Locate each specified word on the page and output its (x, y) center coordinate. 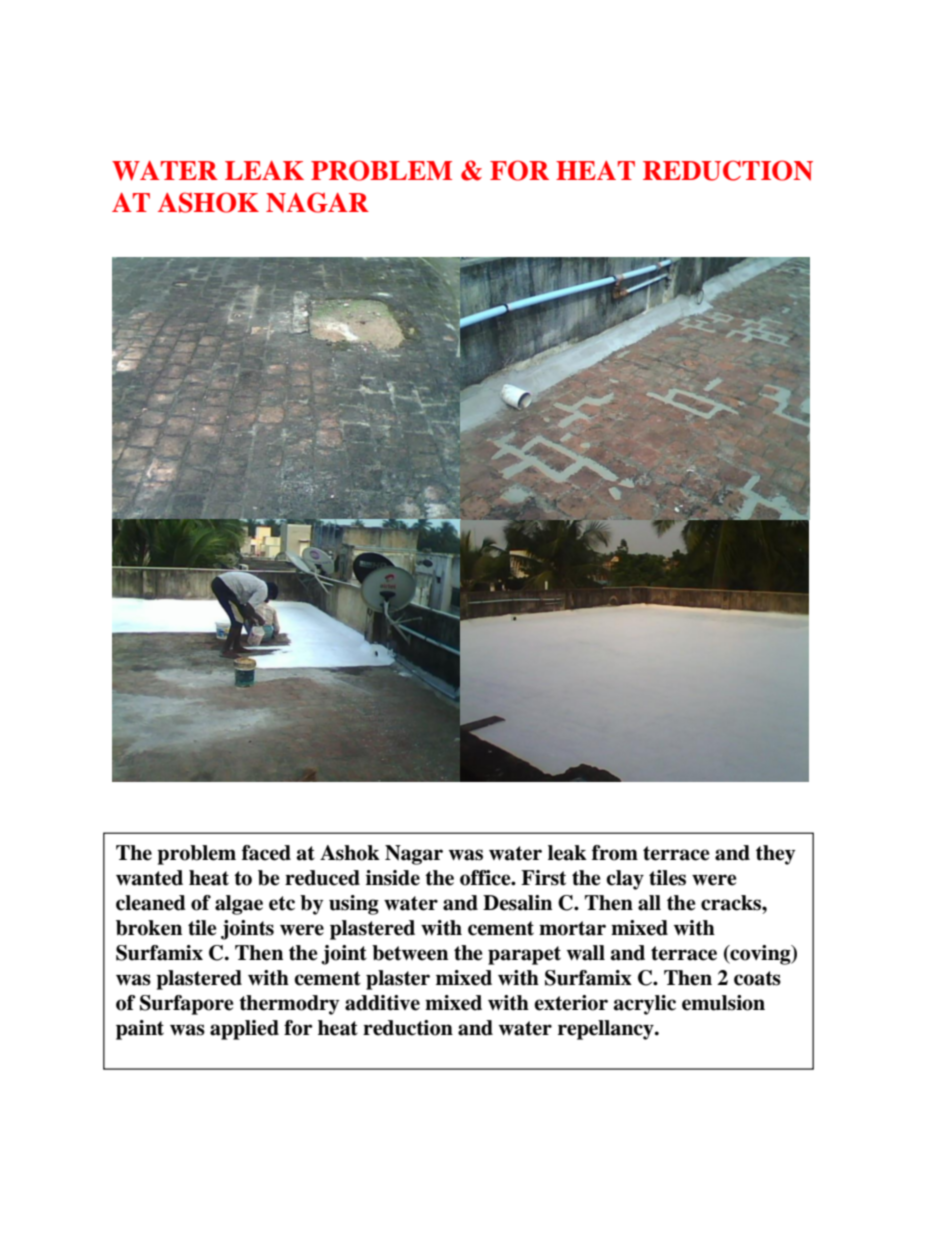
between (410, 953)
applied (244, 1030)
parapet (524, 955)
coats (757, 978)
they (775, 855)
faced (266, 853)
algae (239, 905)
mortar (572, 928)
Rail (354, 905)
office (485, 878)
